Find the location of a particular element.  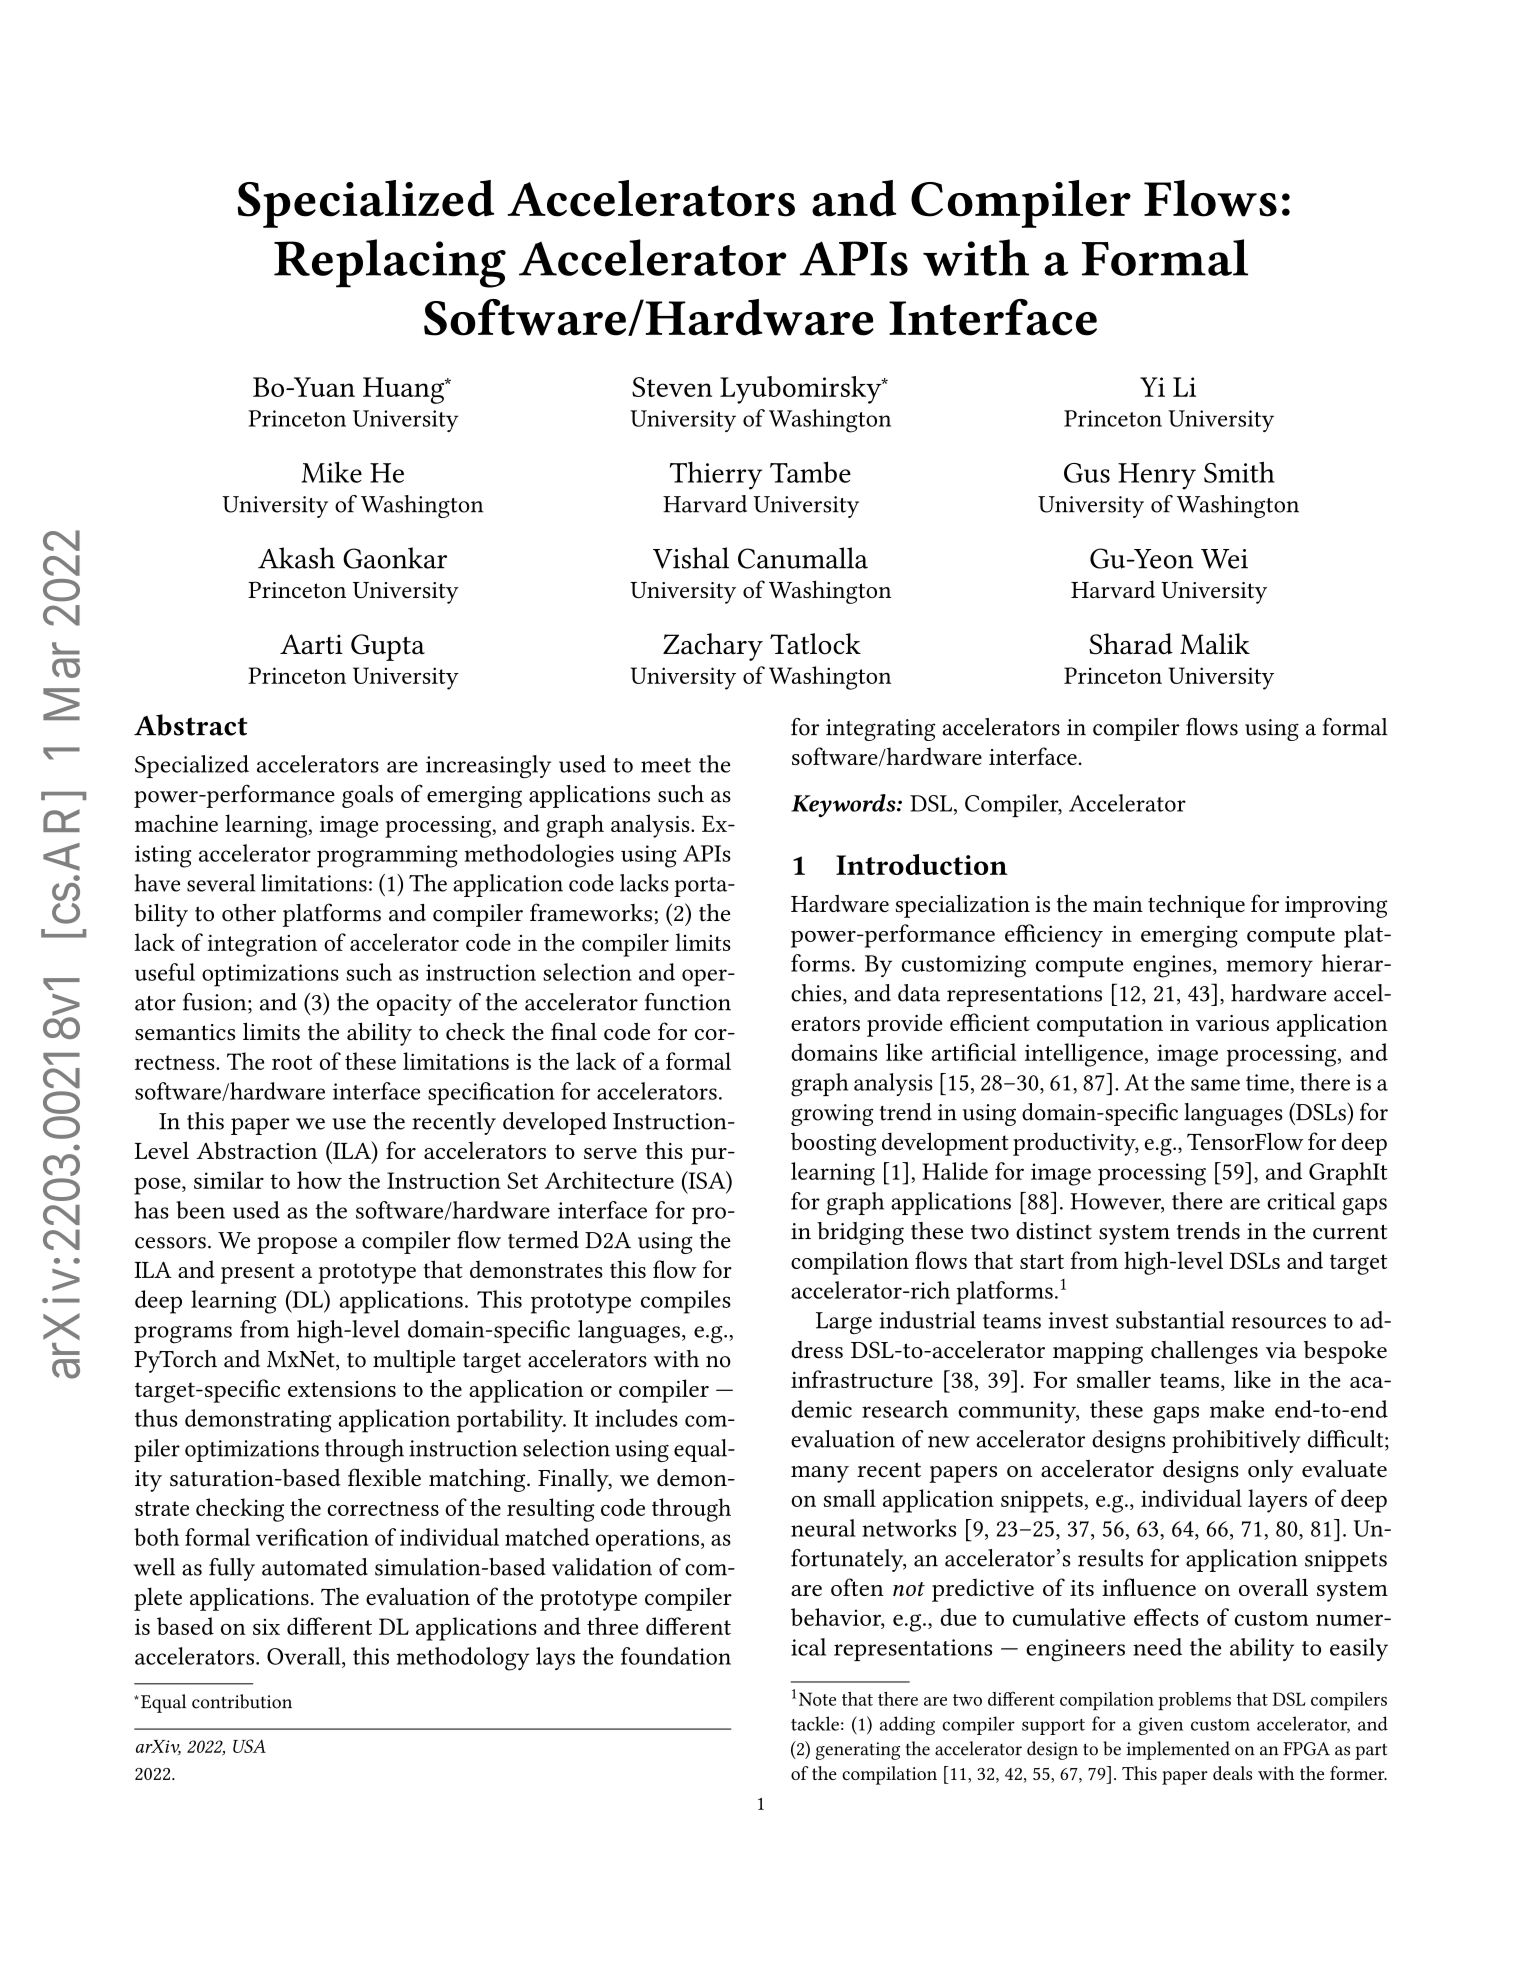

Steven is located at coordinates (672, 387).
